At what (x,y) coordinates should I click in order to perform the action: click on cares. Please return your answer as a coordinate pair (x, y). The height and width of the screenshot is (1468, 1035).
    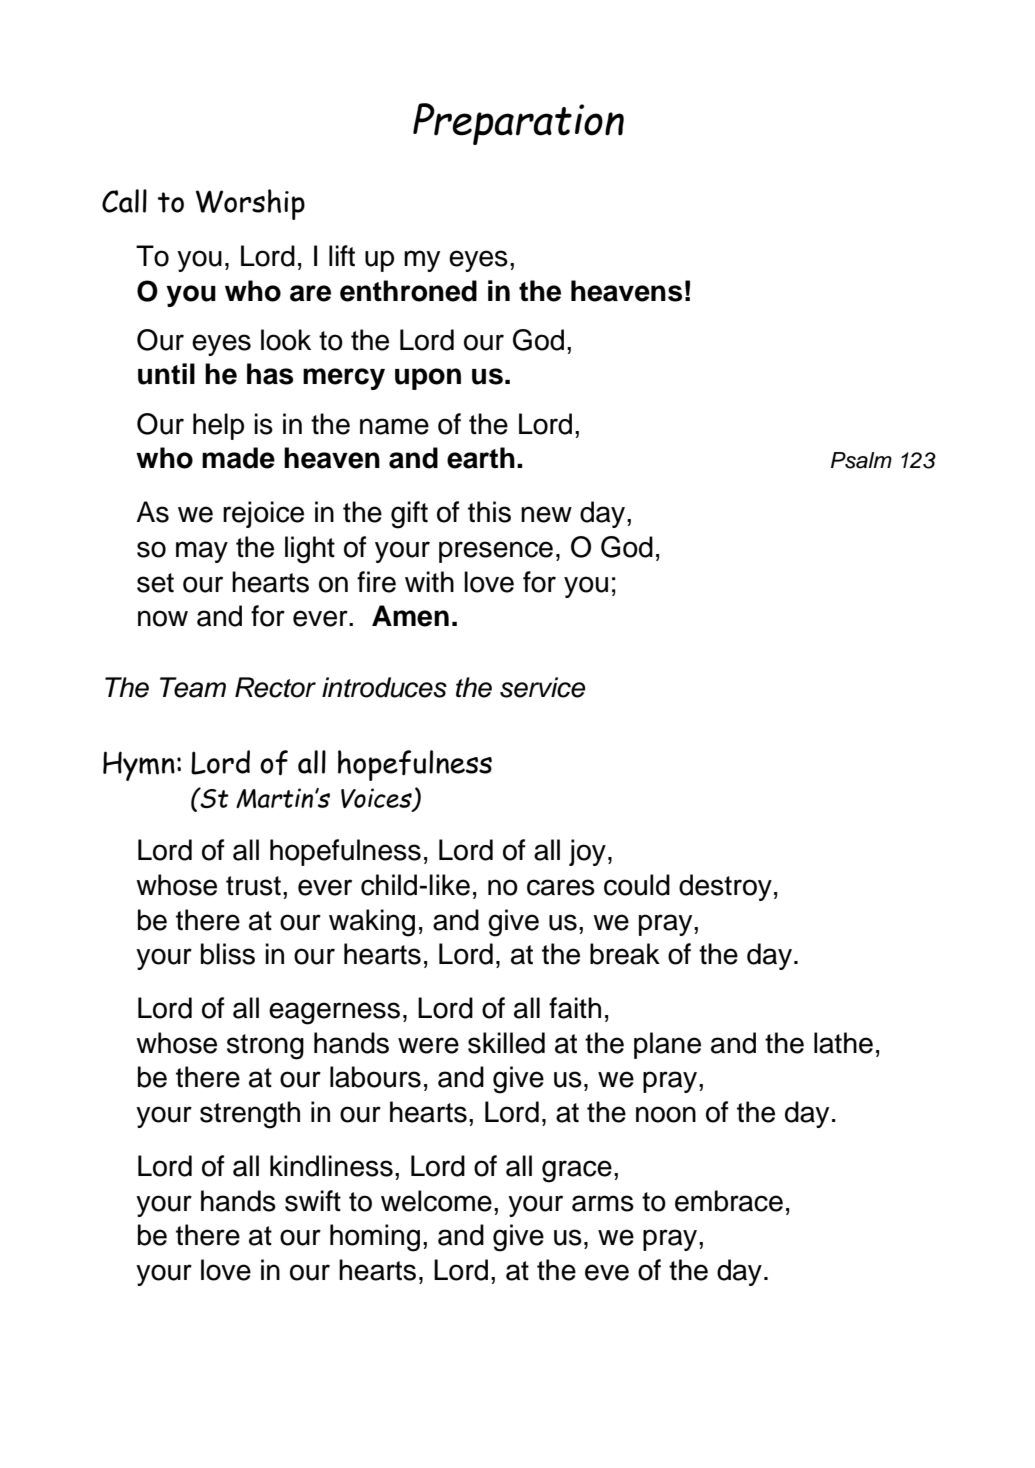
    Looking at the image, I should click on (561, 887).
